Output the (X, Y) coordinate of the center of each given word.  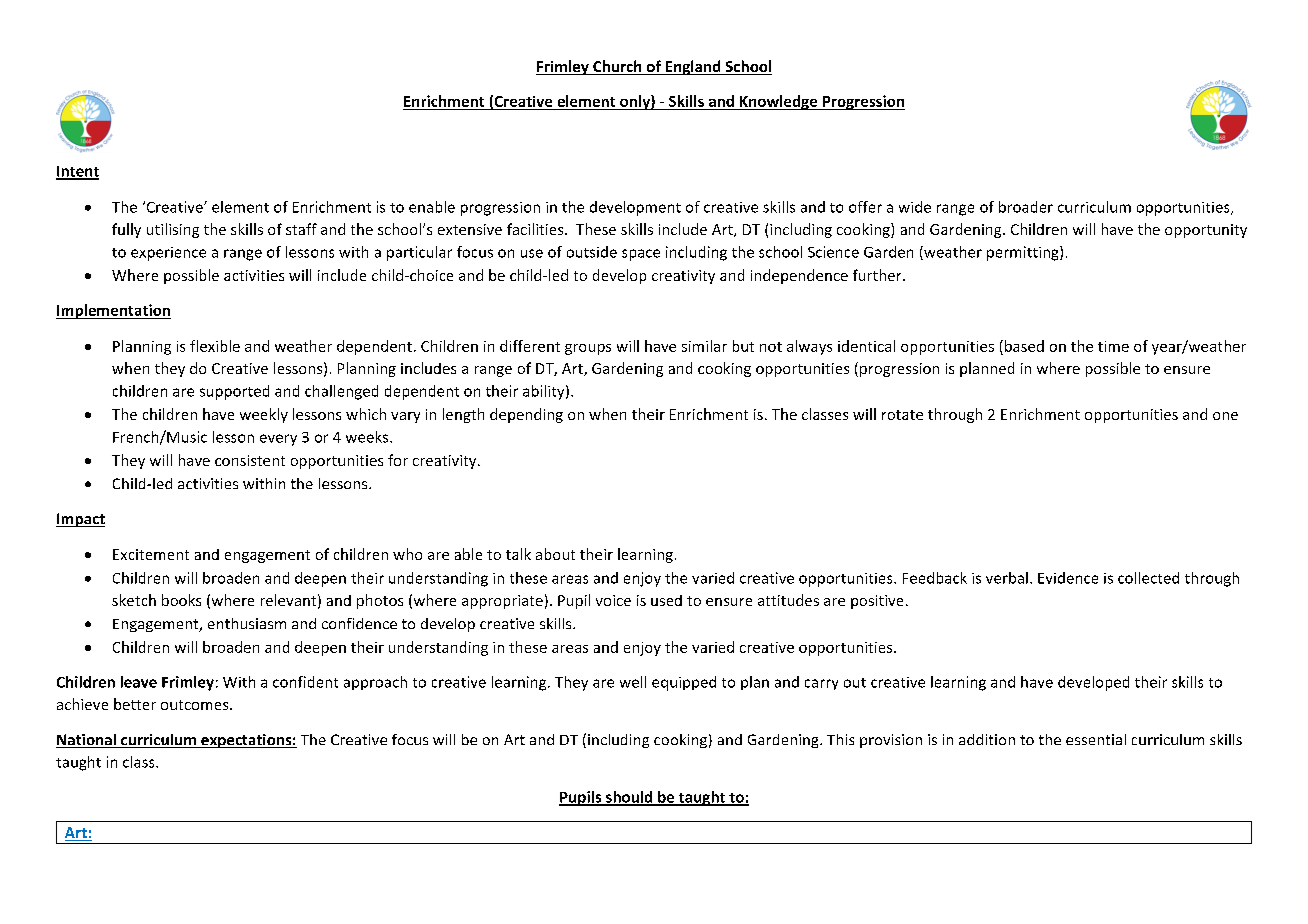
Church (617, 67)
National (87, 741)
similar (704, 346)
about (555, 554)
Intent (77, 172)
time (1113, 346)
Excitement (151, 554)
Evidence (1068, 578)
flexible (215, 346)
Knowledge (779, 102)
